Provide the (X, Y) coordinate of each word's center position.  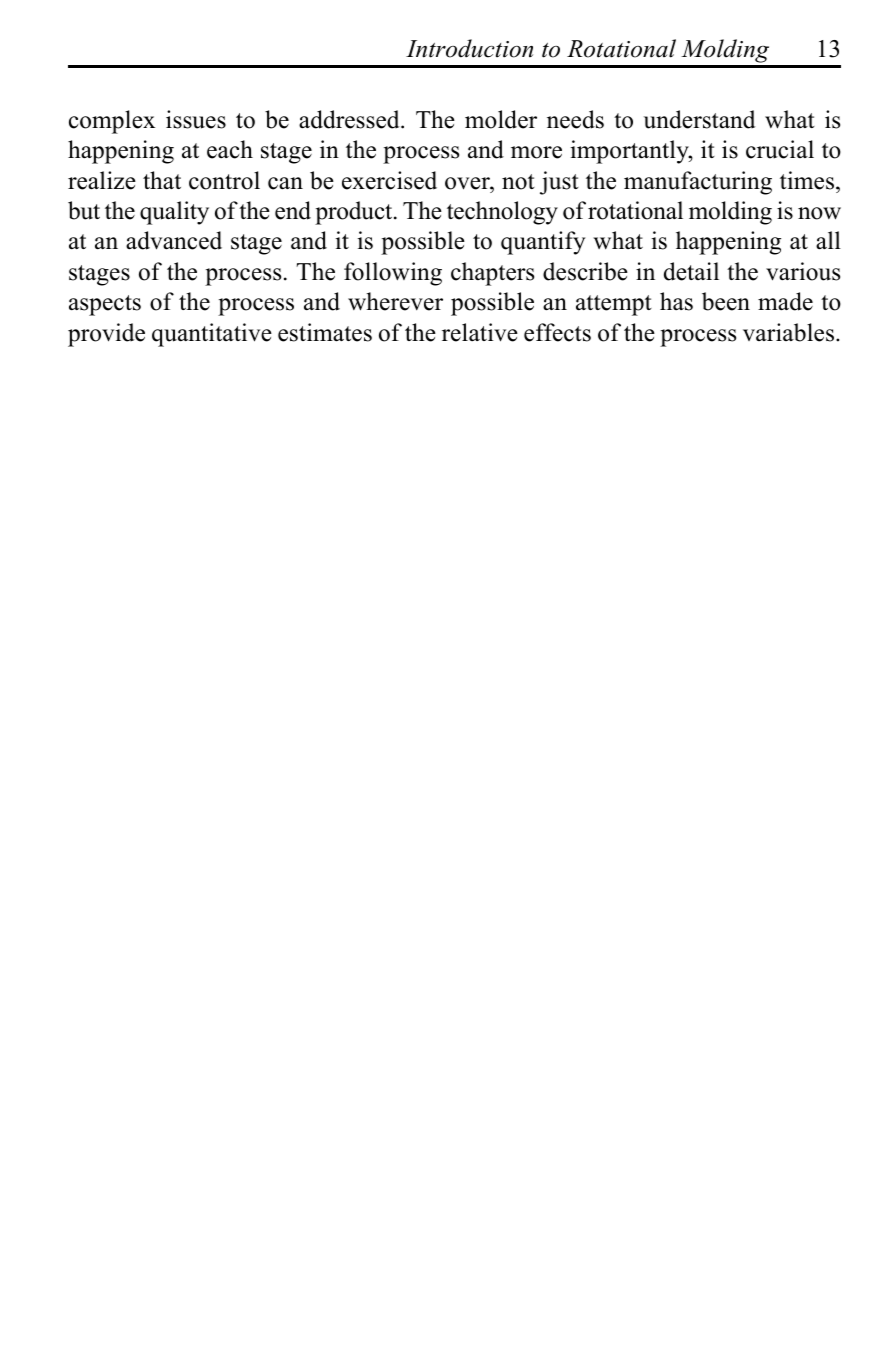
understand (699, 119)
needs (575, 119)
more (536, 152)
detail (691, 271)
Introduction (469, 48)
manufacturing (698, 183)
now (819, 213)
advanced (174, 240)
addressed (350, 119)
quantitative (212, 335)
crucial (780, 149)
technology (502, 213)
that (162, 180)
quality (174, 213)
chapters (492, 274)
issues (196, 119)
